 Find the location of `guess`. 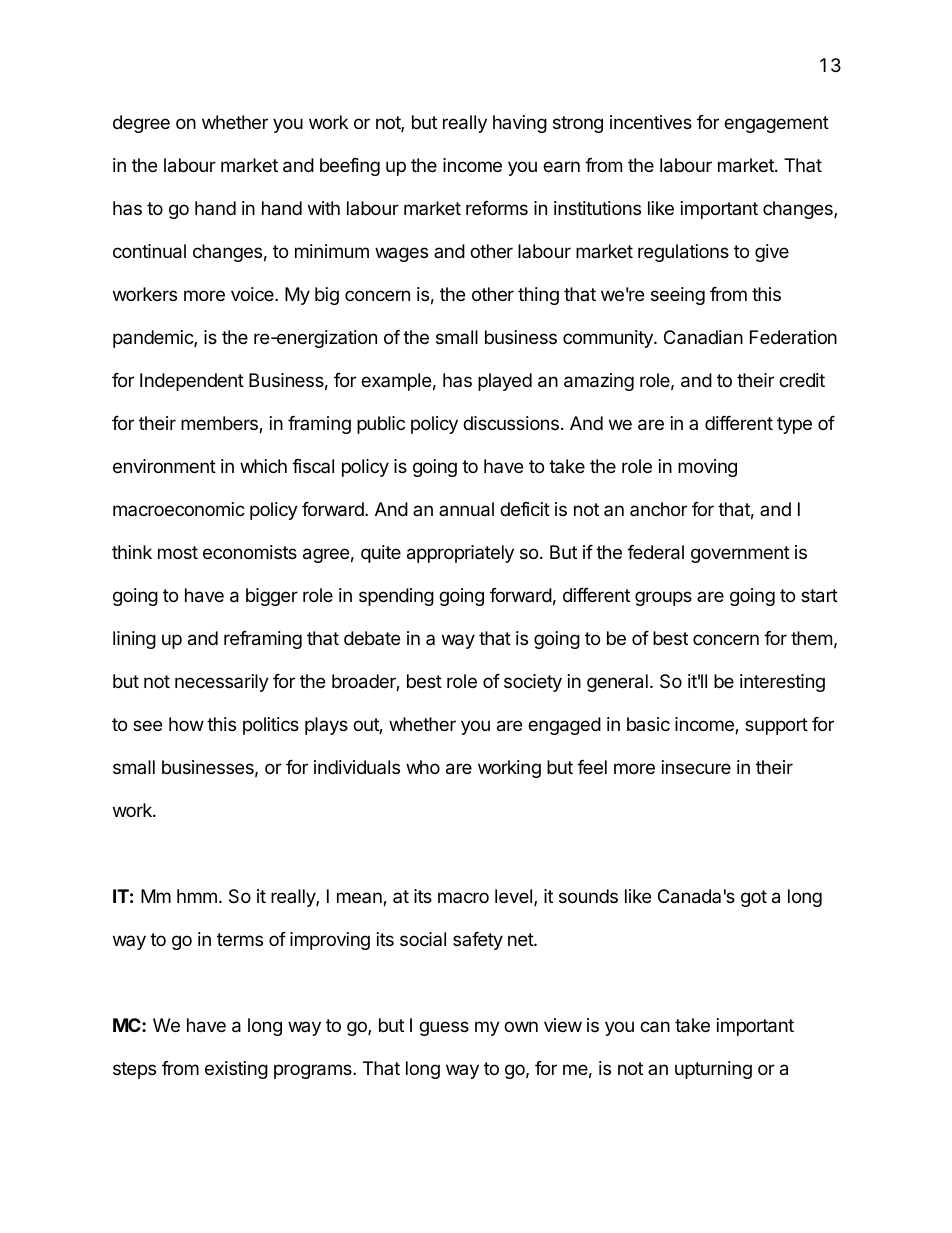

guess is located at coordinates (444, 1028).
